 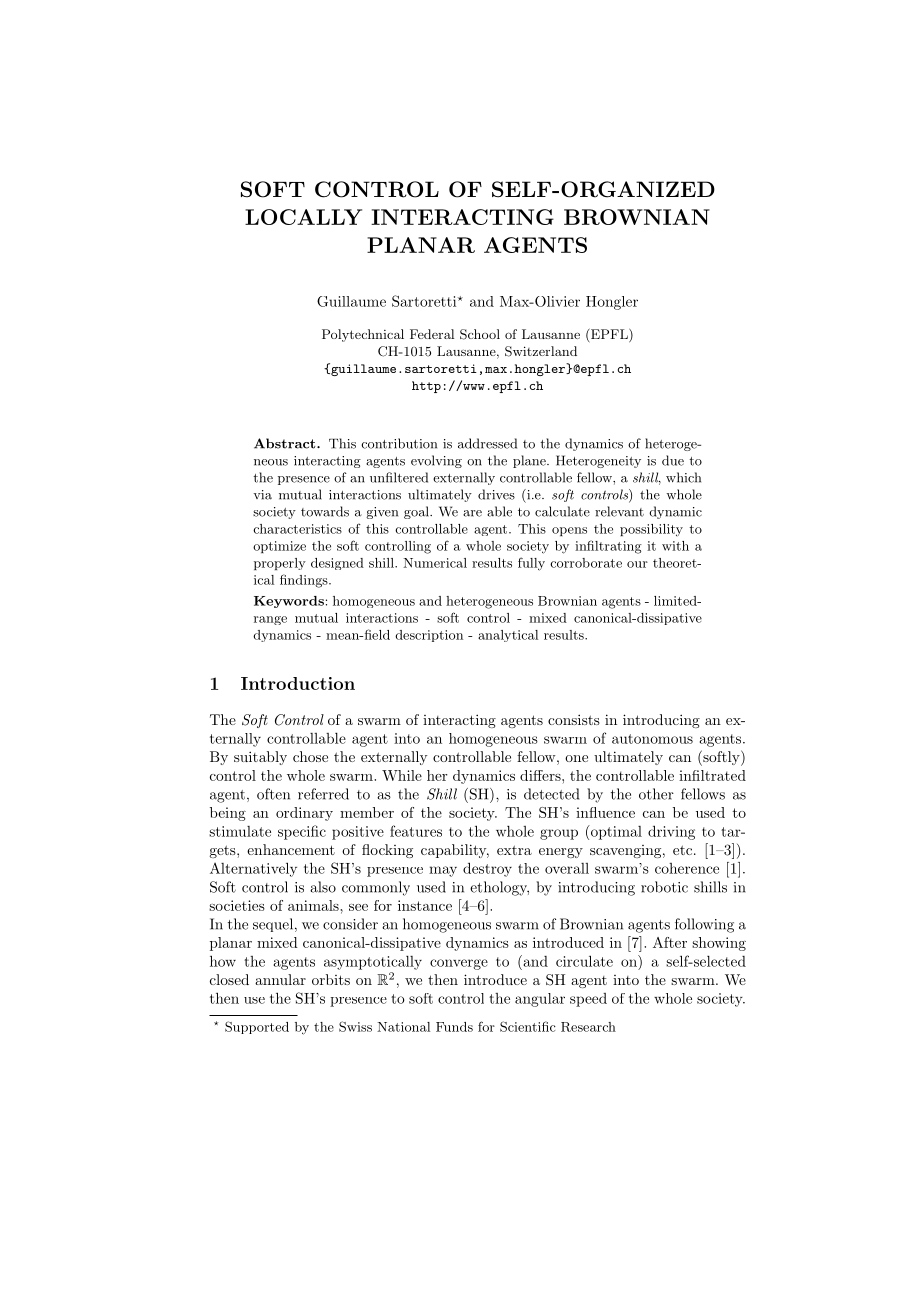 What do you see at coordinates (541, 775) in the screenshot?
I see `differs` at bounding box center [541, 775].
